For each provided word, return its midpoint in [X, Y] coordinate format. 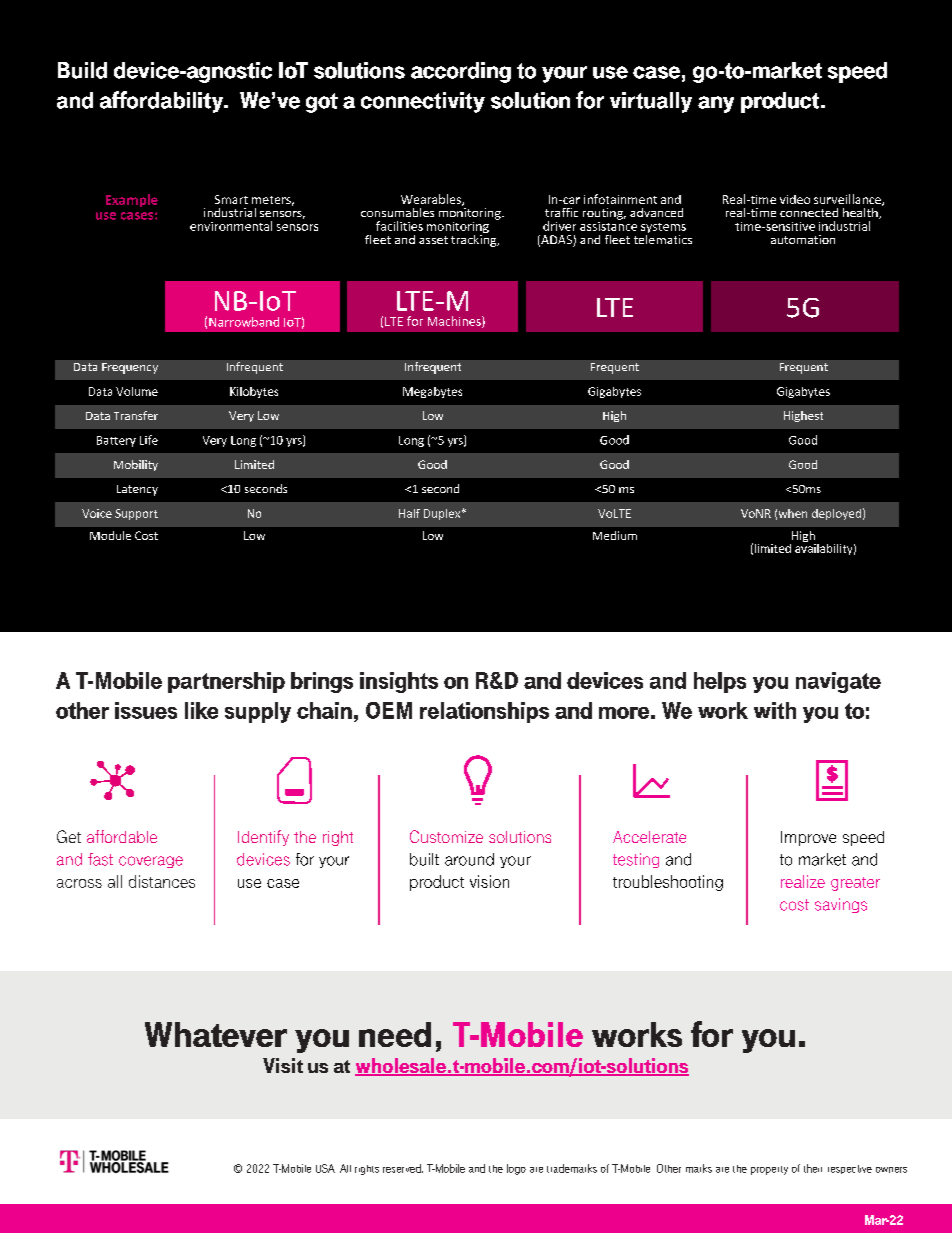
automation [803, 239]
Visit [283, 1065]
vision [489, 881]
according [461, 72]
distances [162, 881]
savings [841, 905]
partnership [226, 682]
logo [516, 1169]
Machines [455, 322]
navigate [838, 682]
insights [399, 682]
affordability [163, 102]
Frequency [130, 368]
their [813, 1168]
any [716, 104]
